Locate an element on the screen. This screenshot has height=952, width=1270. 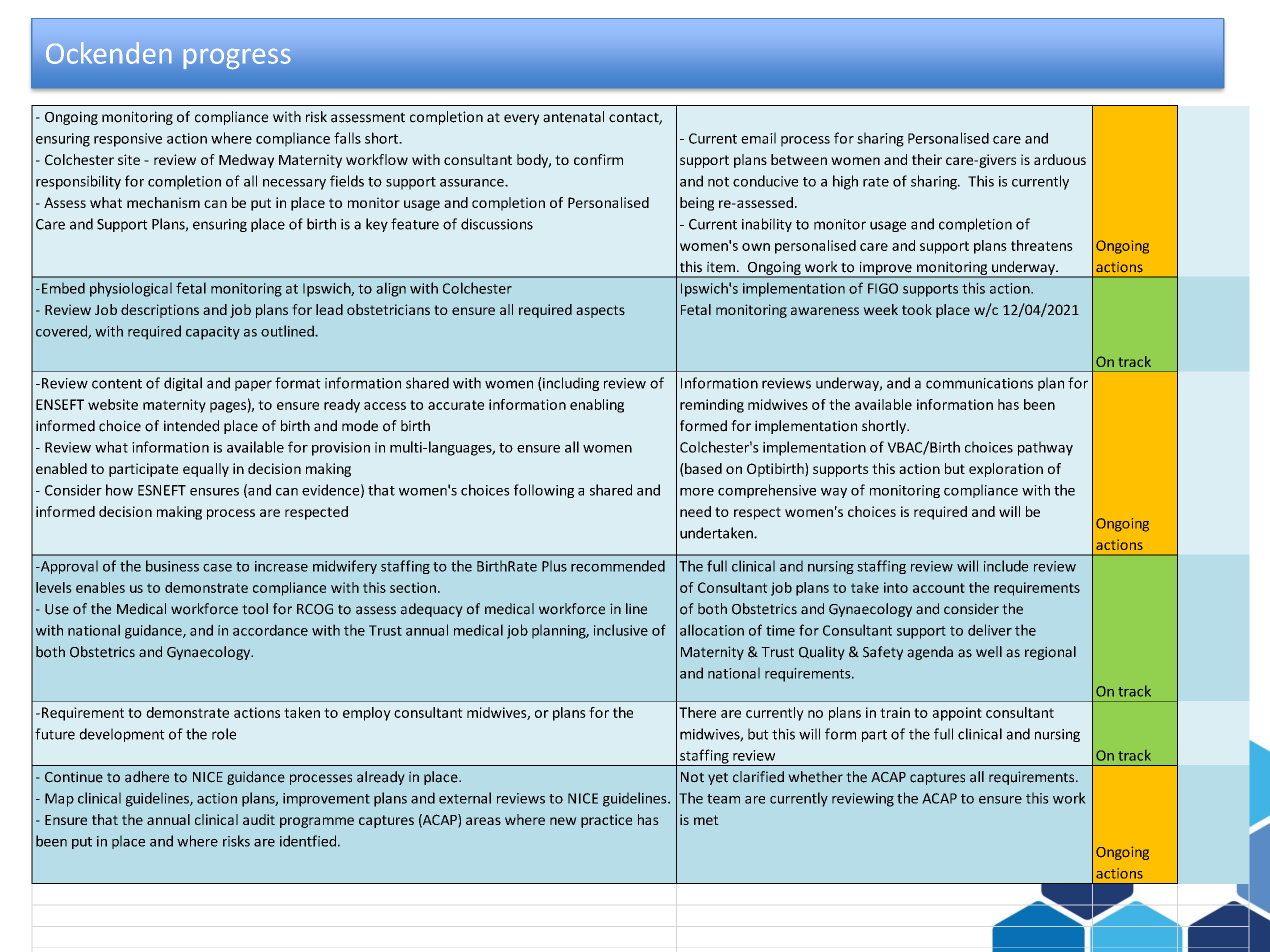
their is located at coordinates (927, 159).
